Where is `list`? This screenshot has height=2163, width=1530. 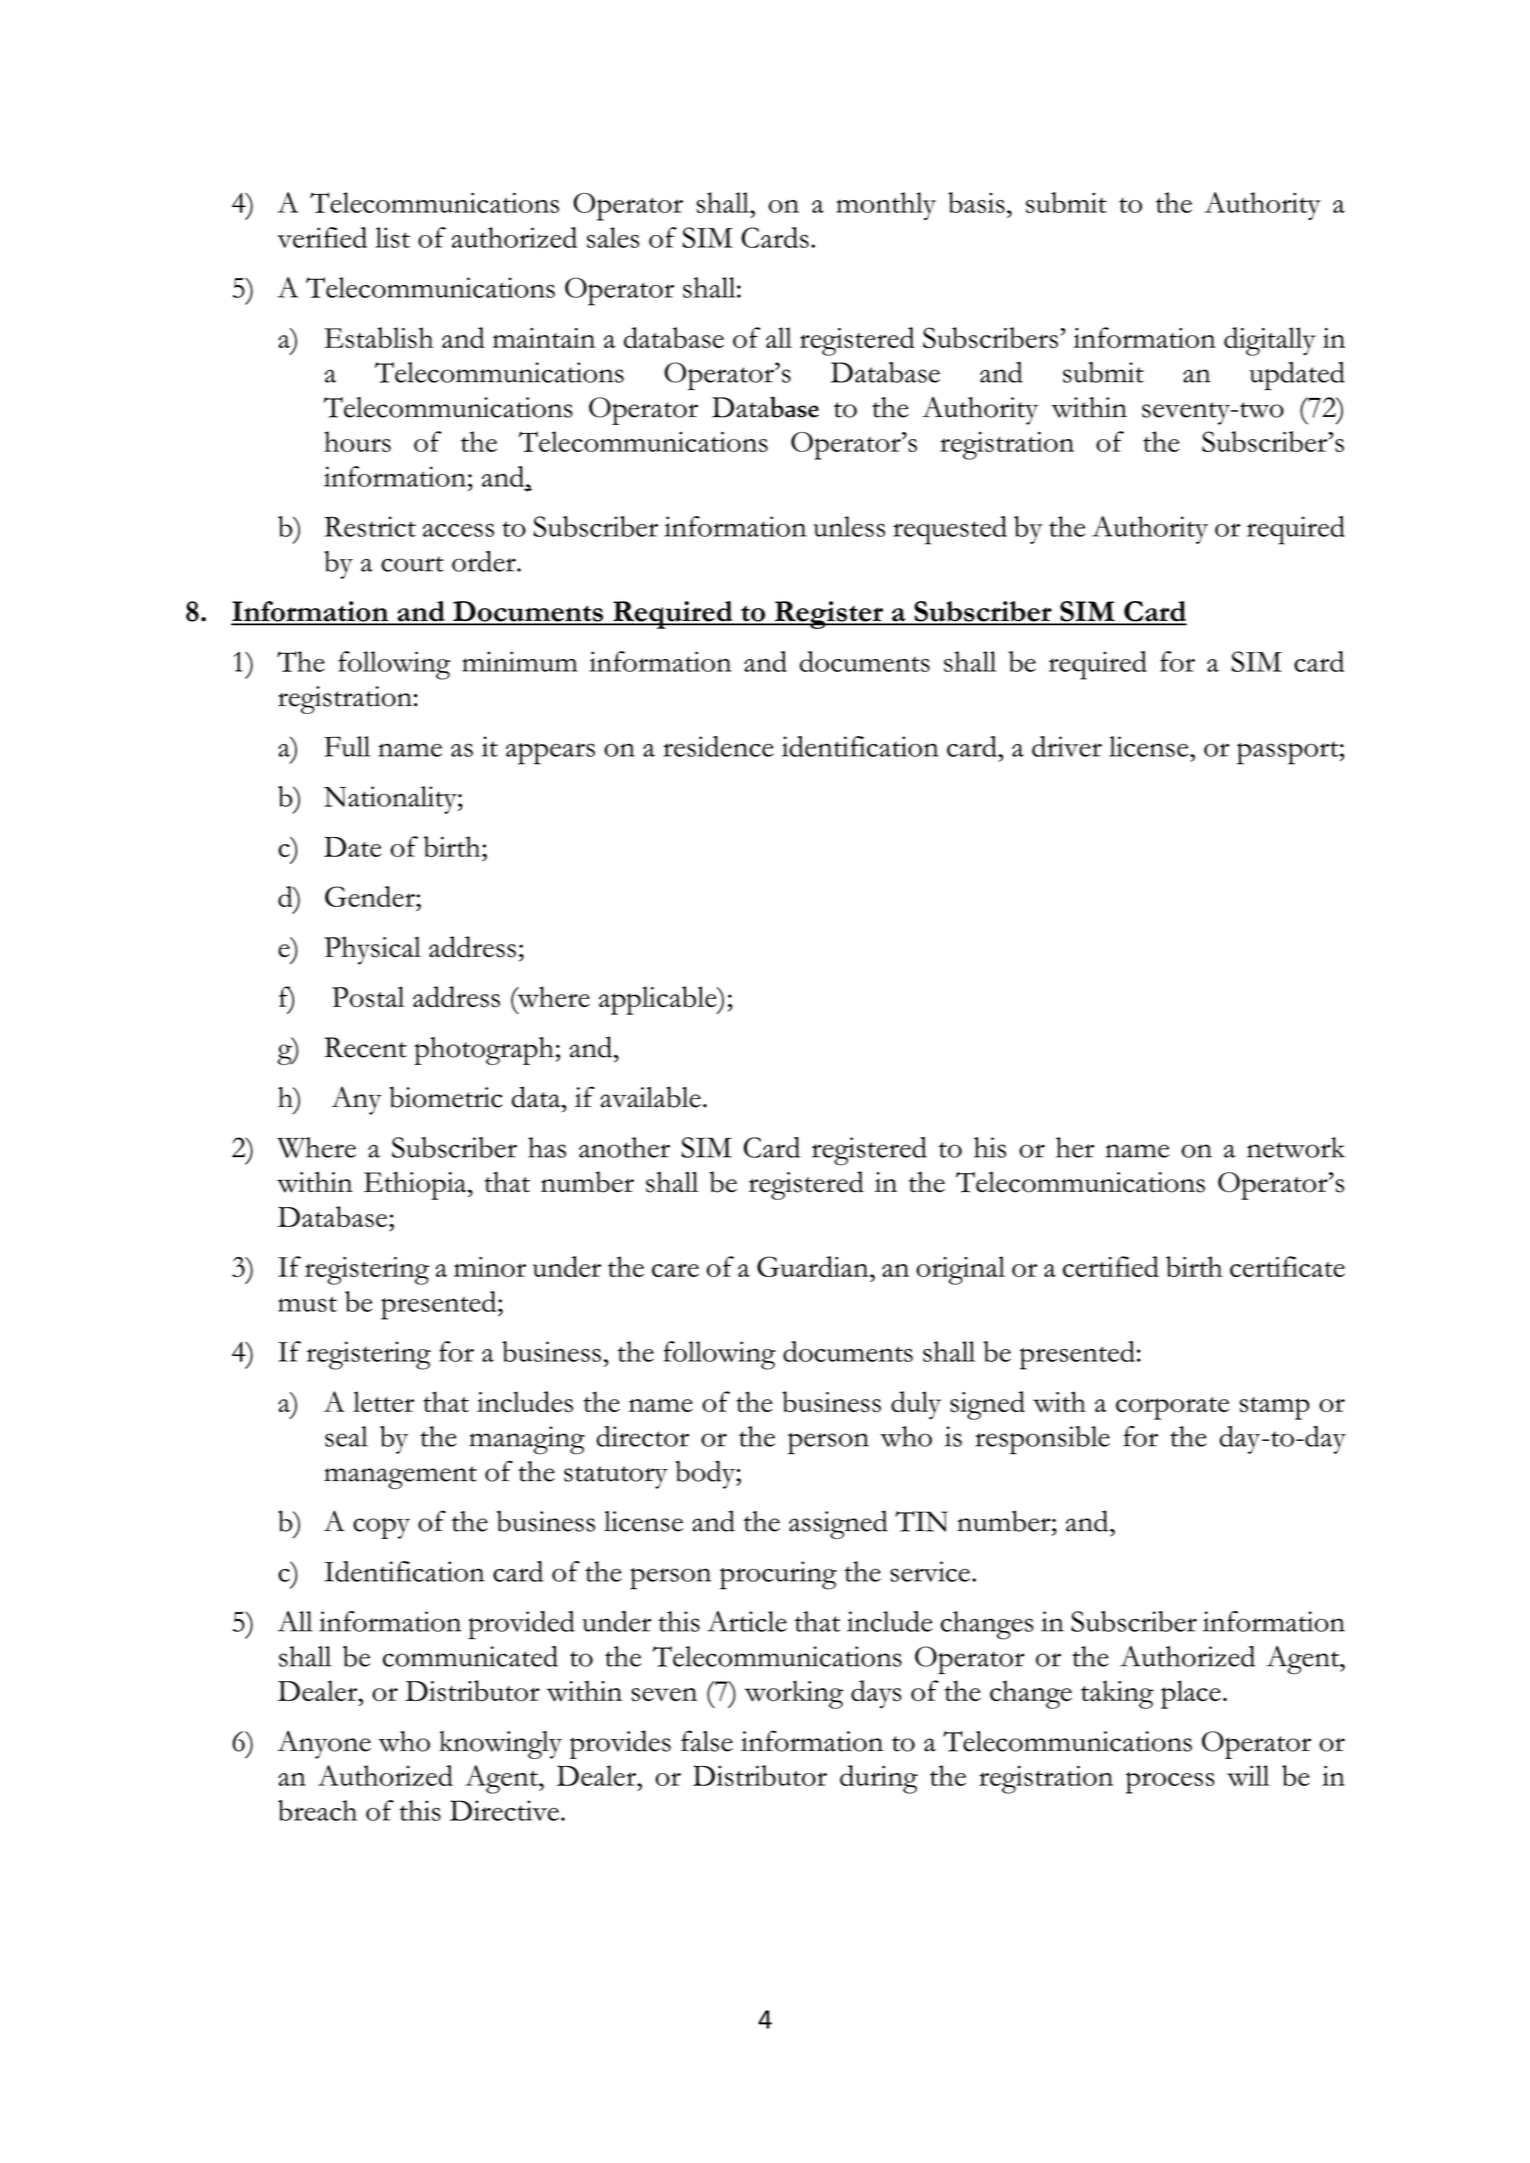
list is located at coordinates (392, 237).
